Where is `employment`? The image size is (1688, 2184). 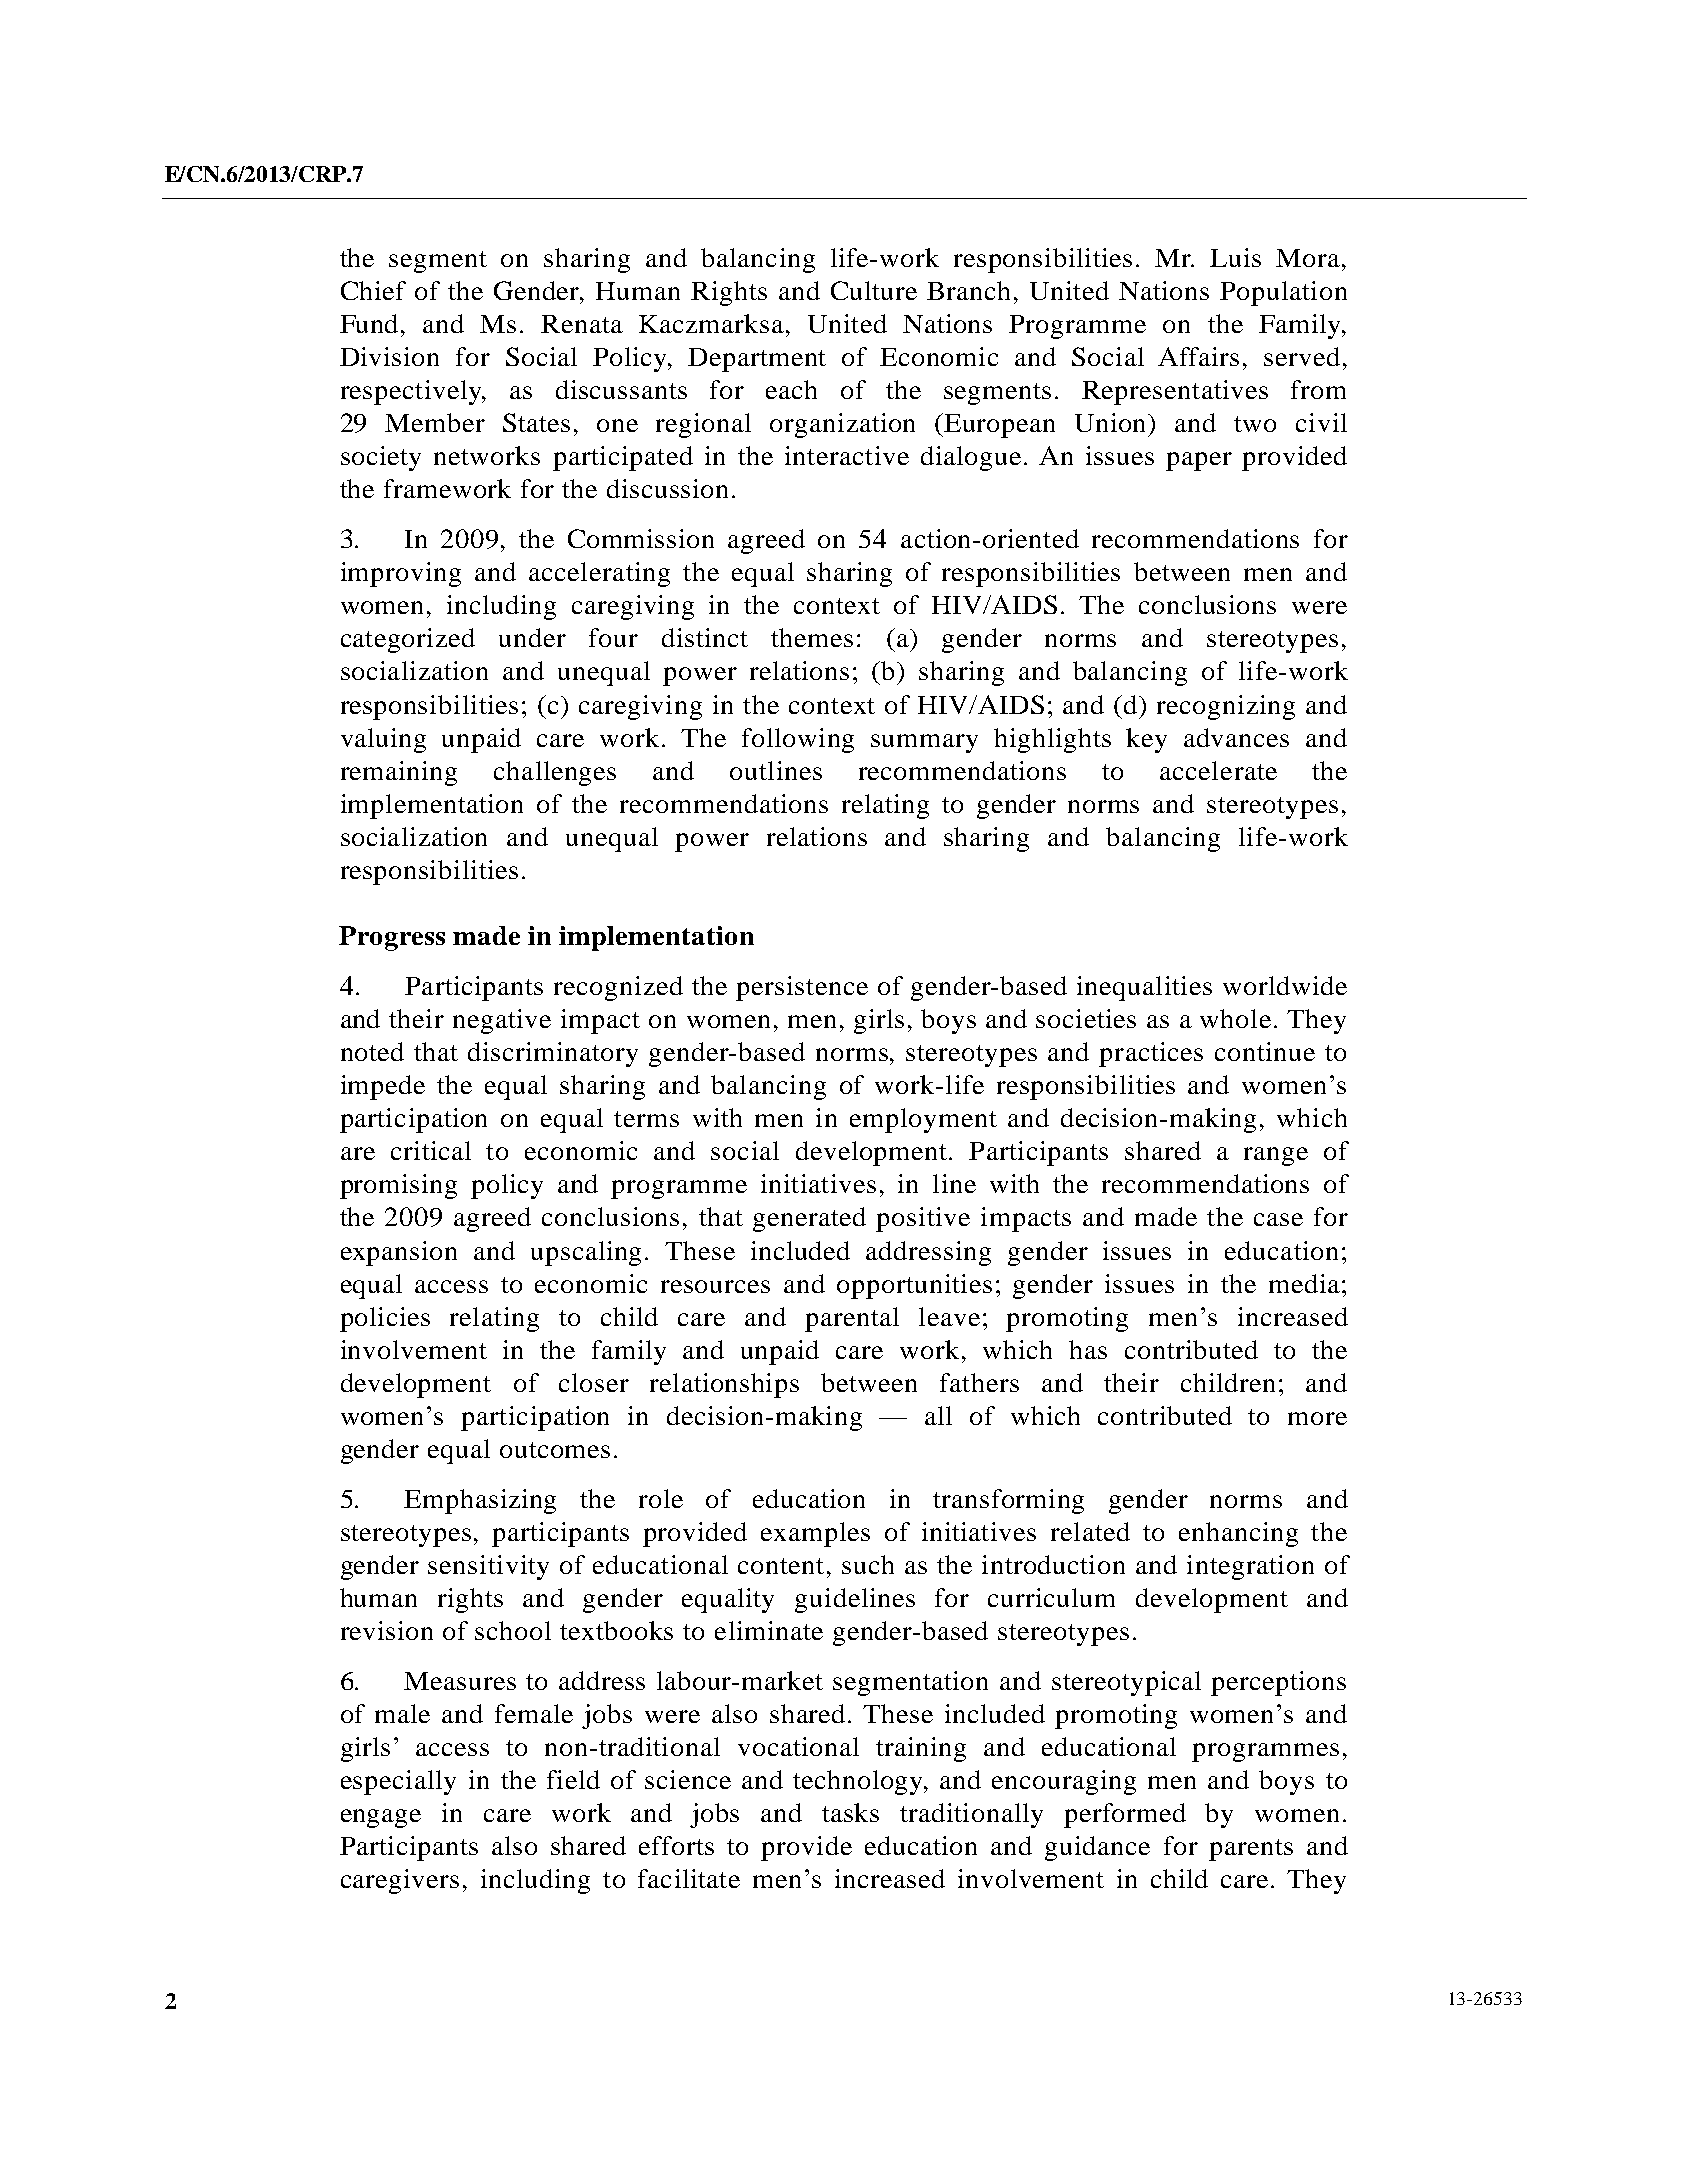 employment is located at coordinates (923, 1120).
